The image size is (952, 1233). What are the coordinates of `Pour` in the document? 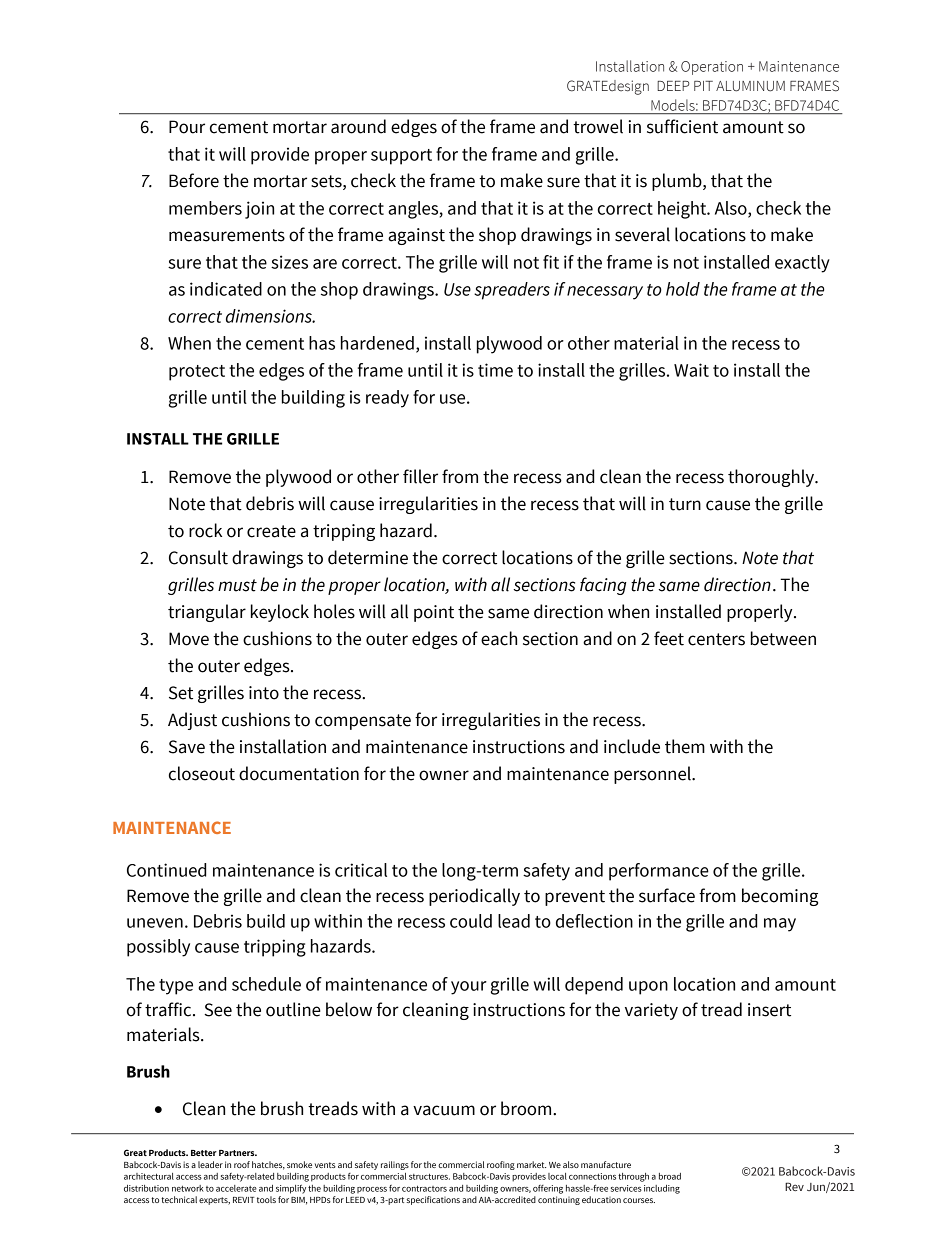 It's located at (187, 127).
